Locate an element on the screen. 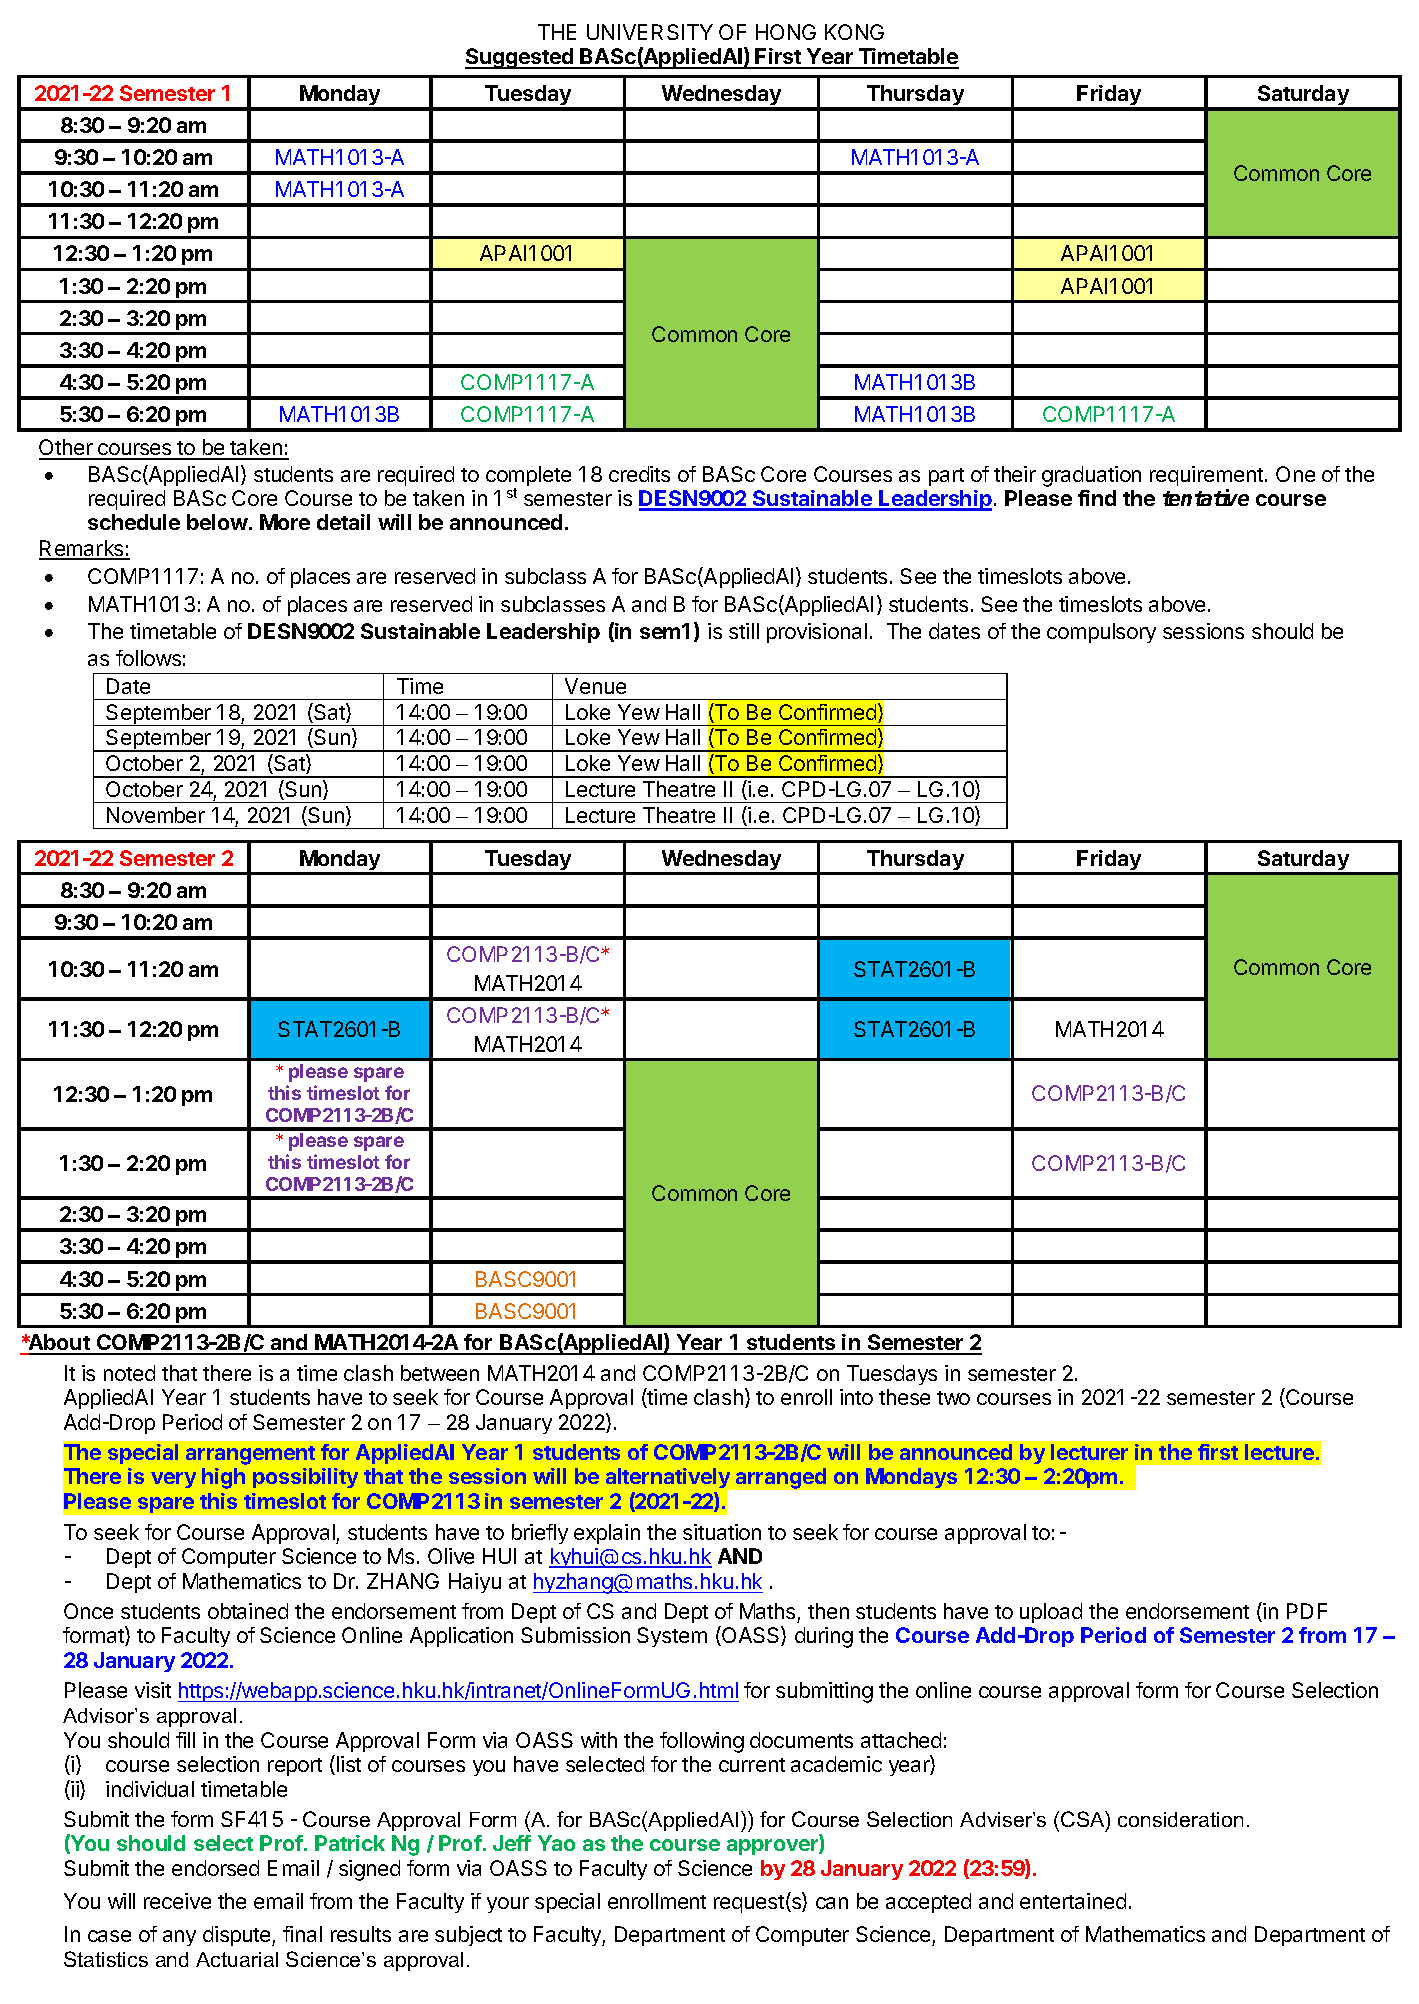 The height and width of the screenshot is (2004, 1419). alternatively is located at coordinates (669, 1480).
